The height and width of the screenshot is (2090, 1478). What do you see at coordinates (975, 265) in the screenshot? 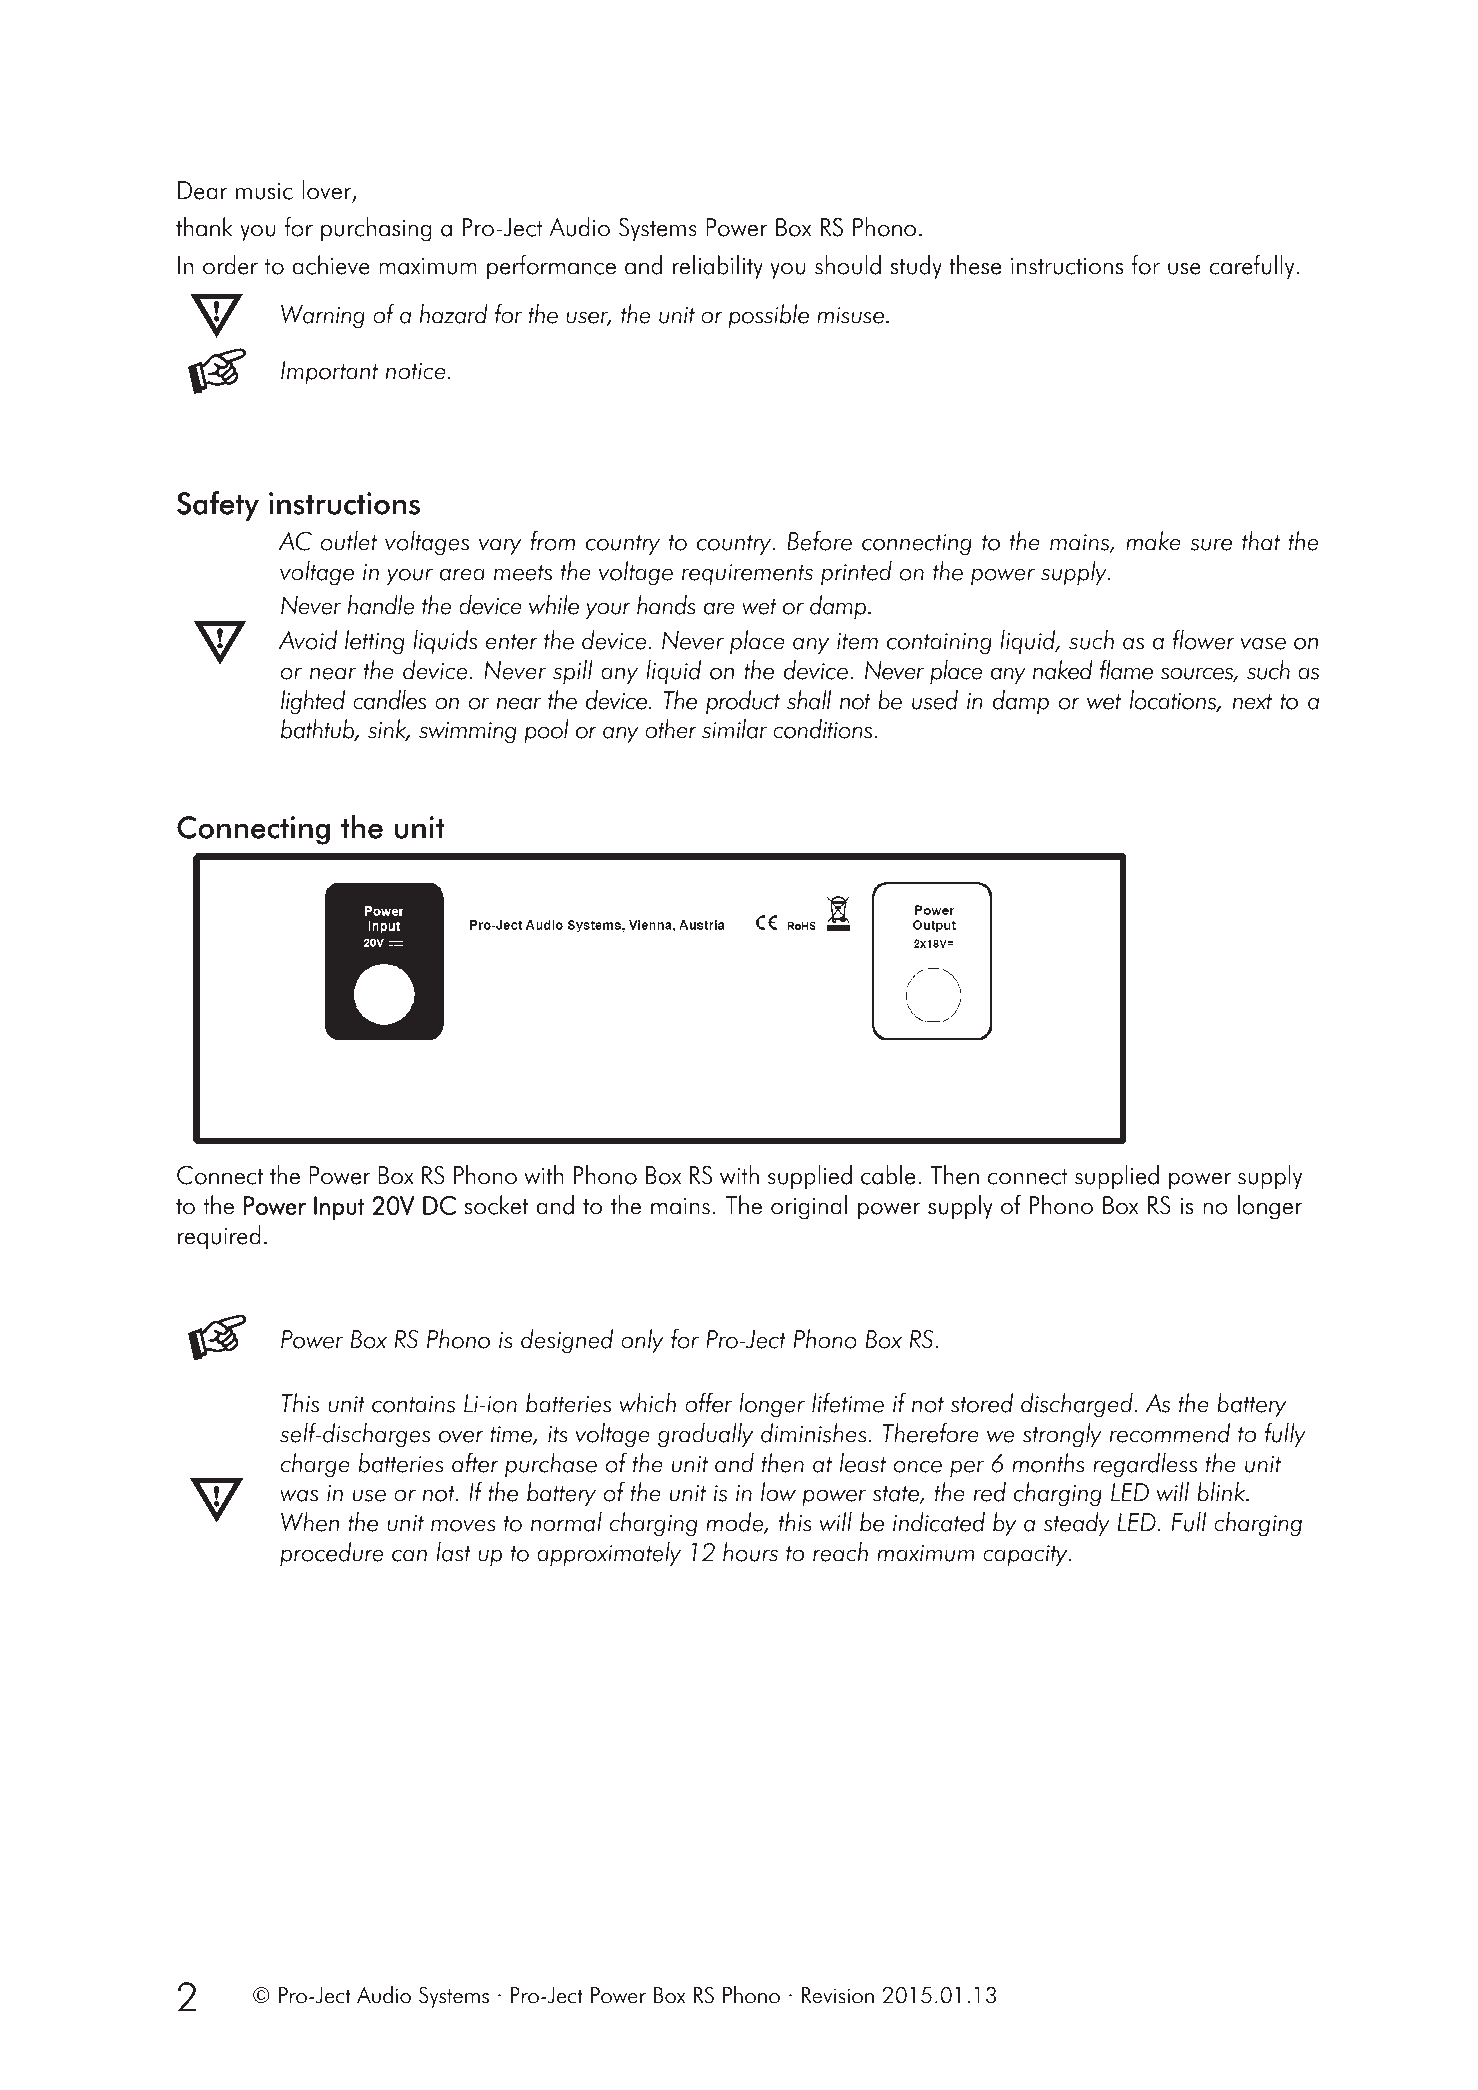
I see `these` at bounding box center [975, 265].
